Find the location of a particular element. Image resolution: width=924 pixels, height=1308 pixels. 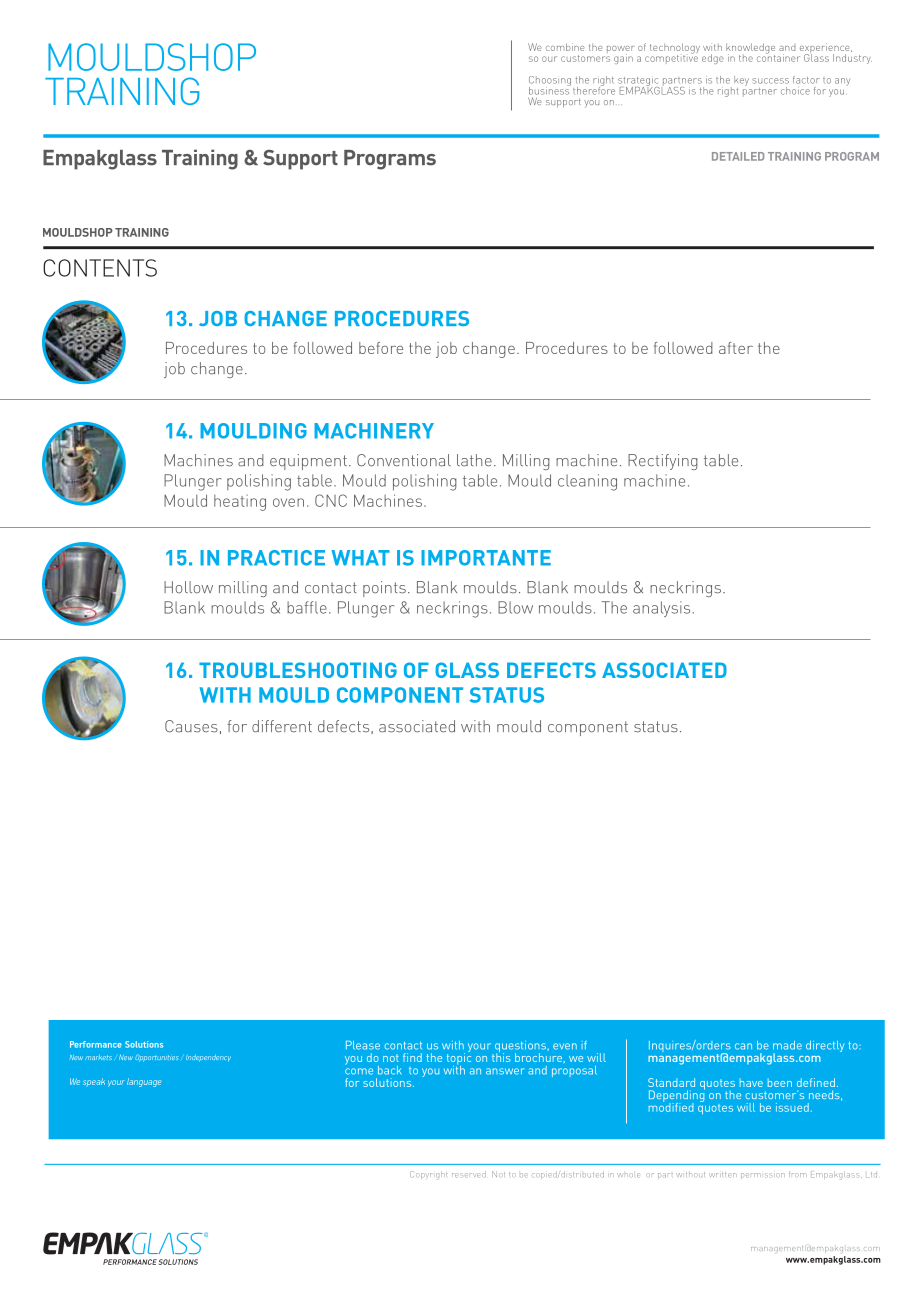

Blow is located at coordinates (515, 607).
